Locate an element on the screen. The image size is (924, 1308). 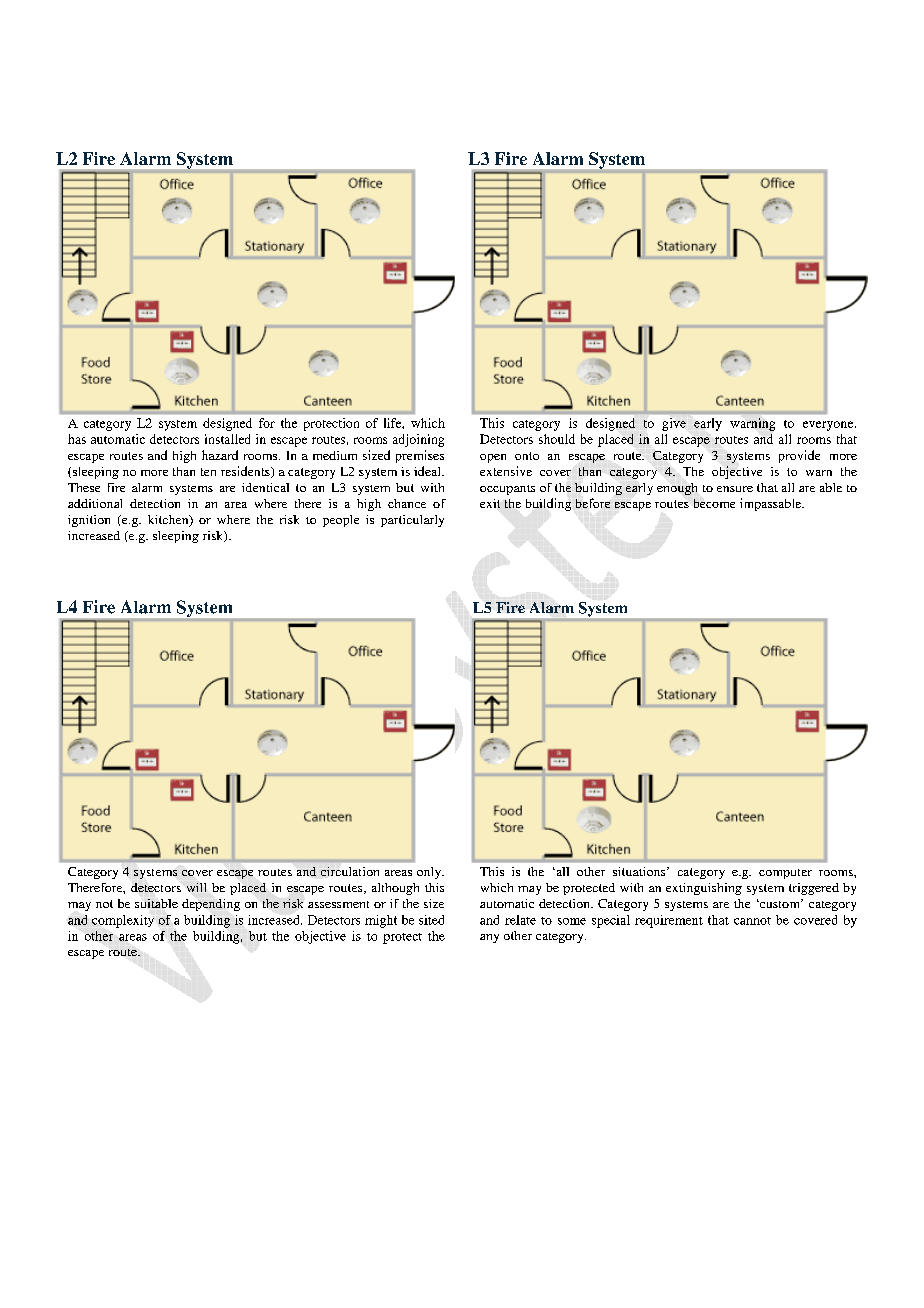
depending is located at coordinates (211, 905).
